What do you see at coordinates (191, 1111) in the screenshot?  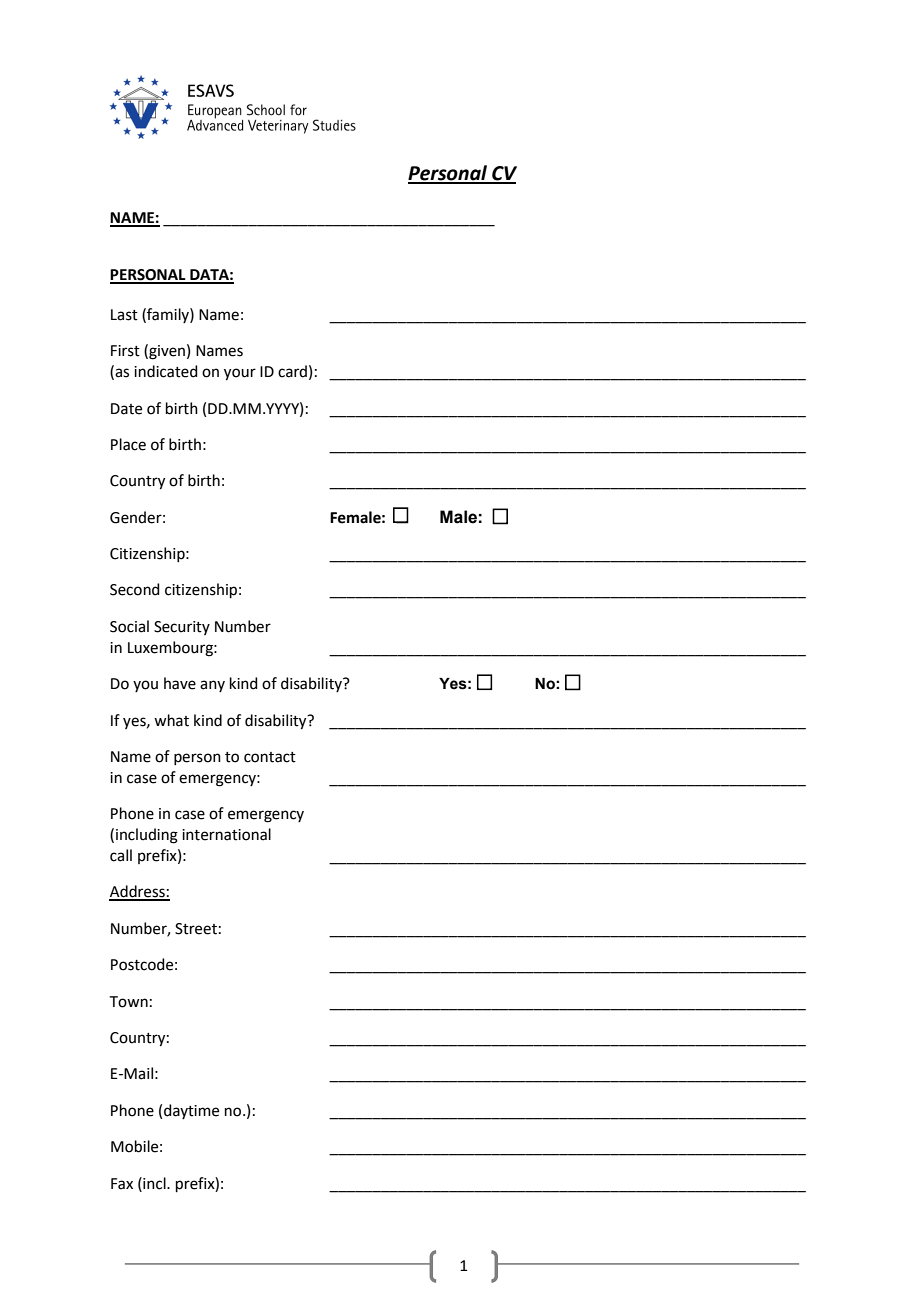 I see `daytime` at bounding box center [191, 1111].
